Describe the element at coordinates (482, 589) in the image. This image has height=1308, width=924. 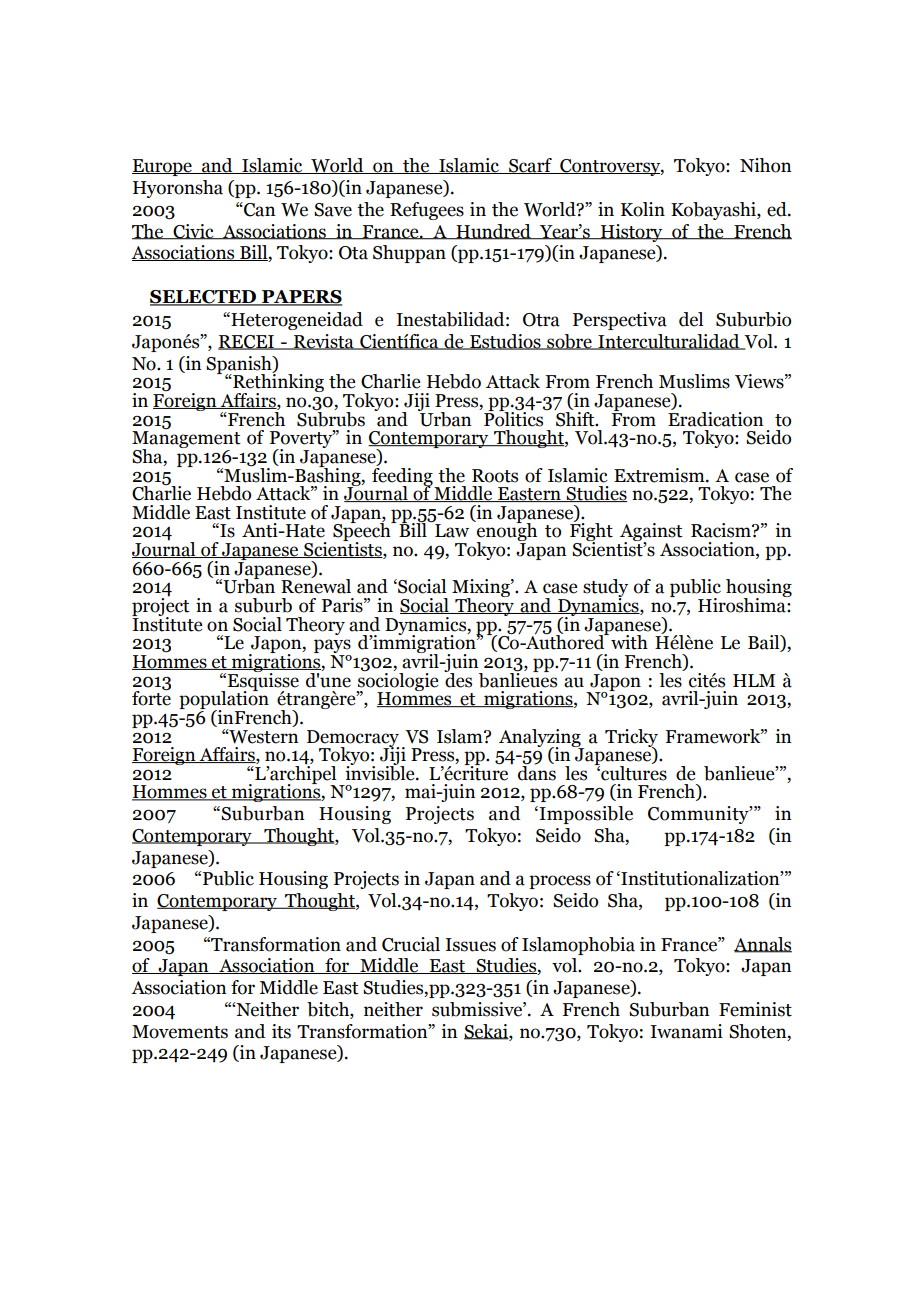
I see `Mixing` at that location.
